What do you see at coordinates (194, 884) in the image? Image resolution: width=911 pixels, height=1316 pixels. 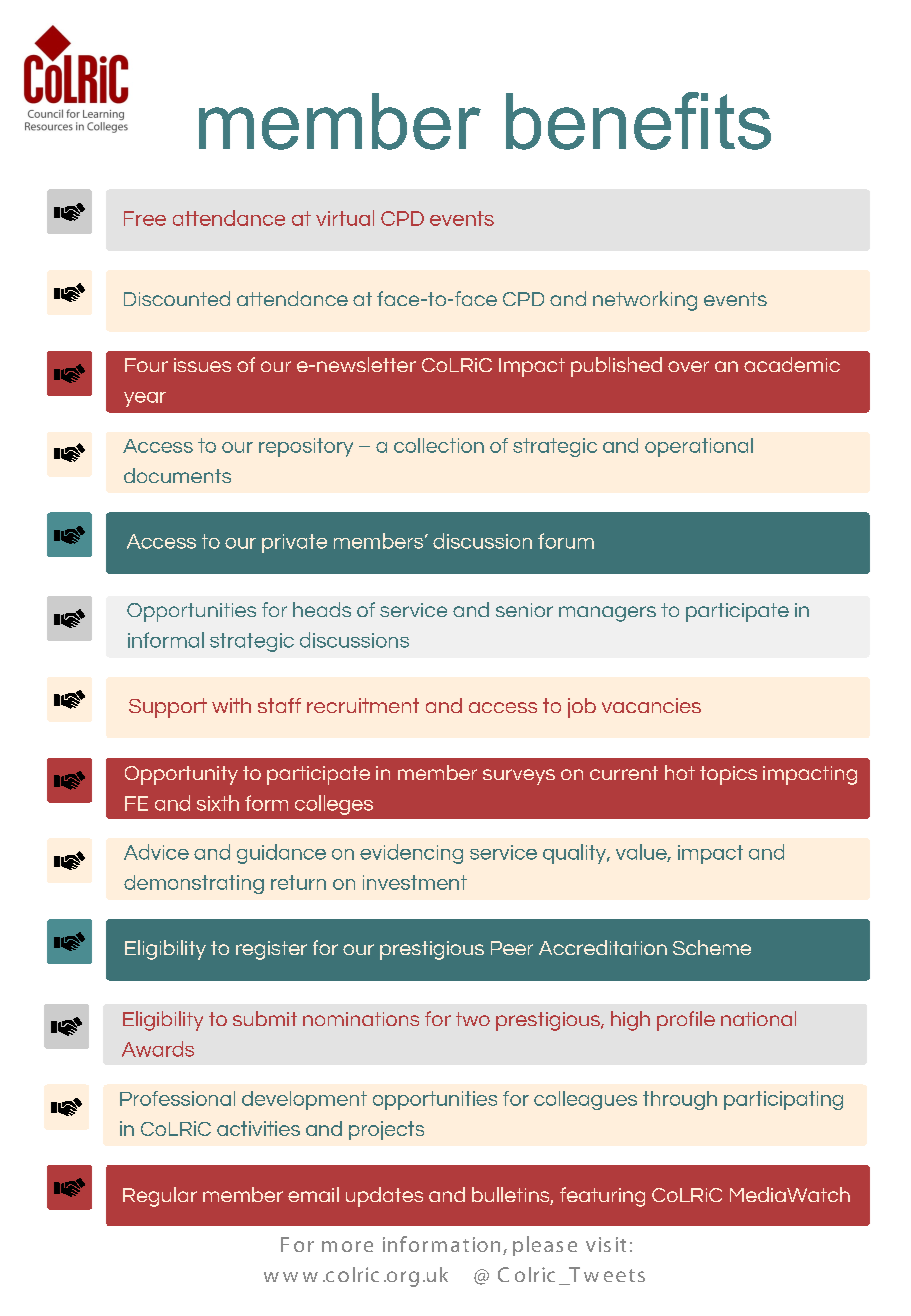 I see `demonstrating` at bounding box center [194, 884].
